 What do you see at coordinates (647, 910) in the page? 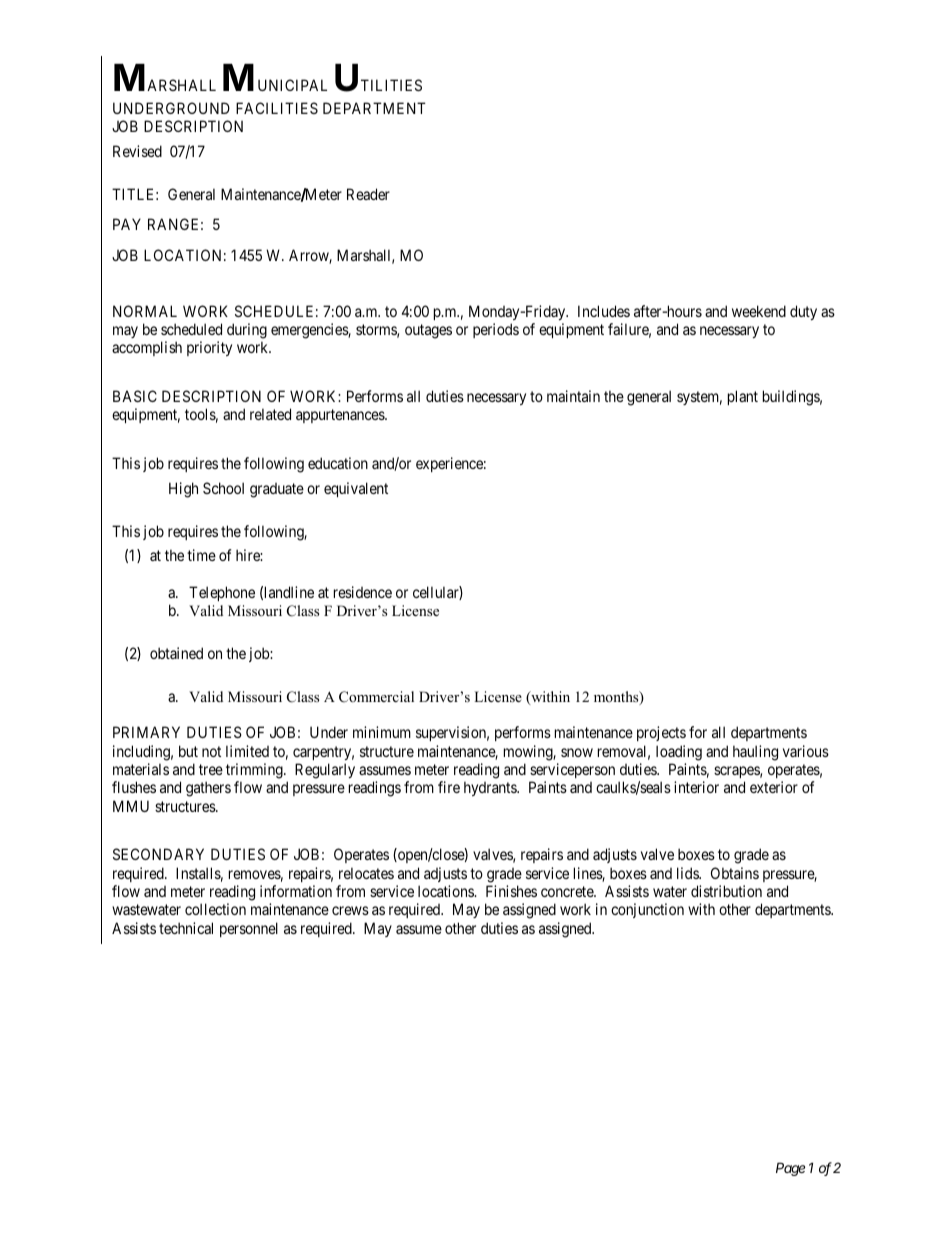
I see `conjunction` at bounding box center [647, 910].
